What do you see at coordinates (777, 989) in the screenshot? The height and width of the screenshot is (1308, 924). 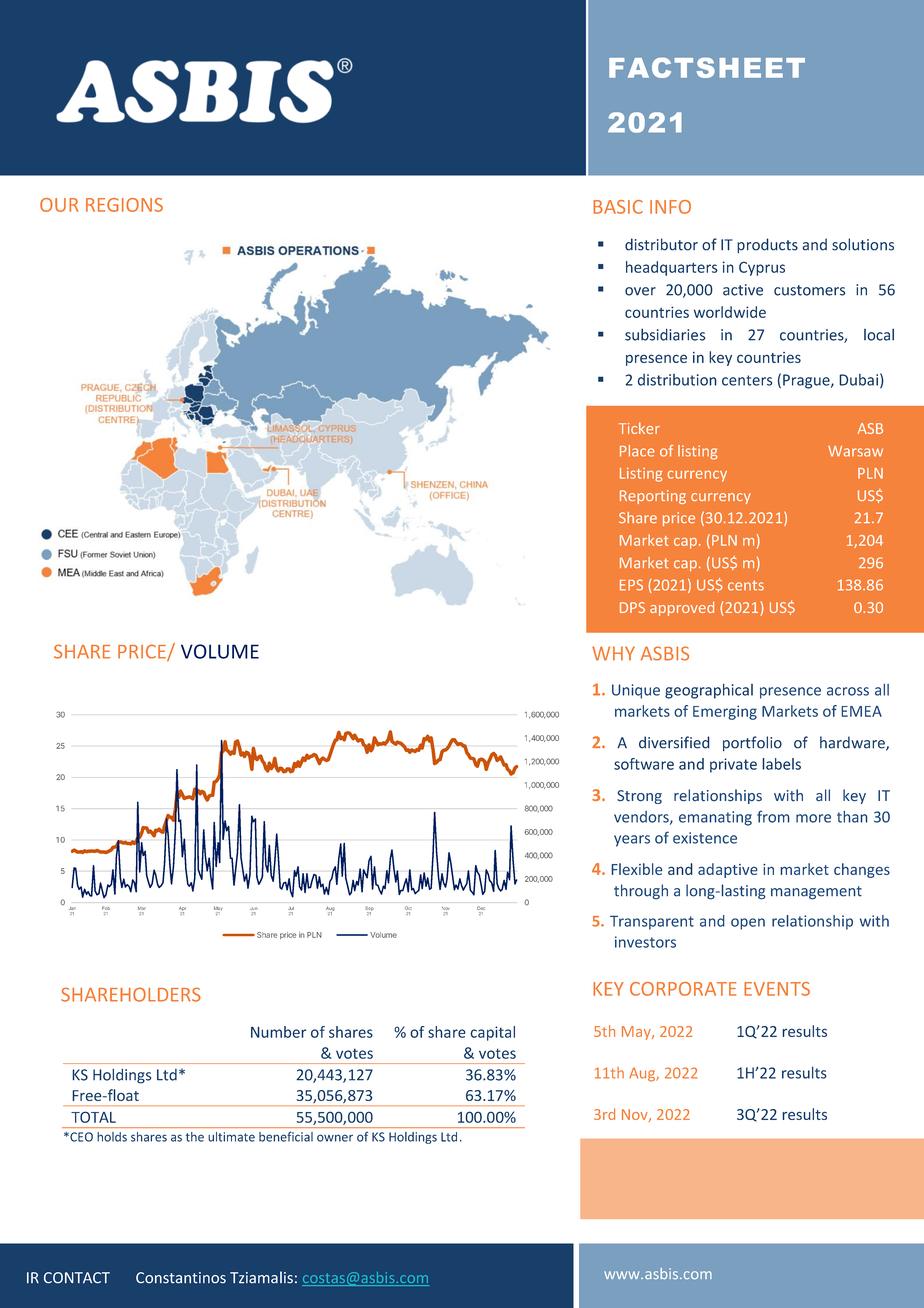 I see `EVENTS` at bounding box center [777, 989].
